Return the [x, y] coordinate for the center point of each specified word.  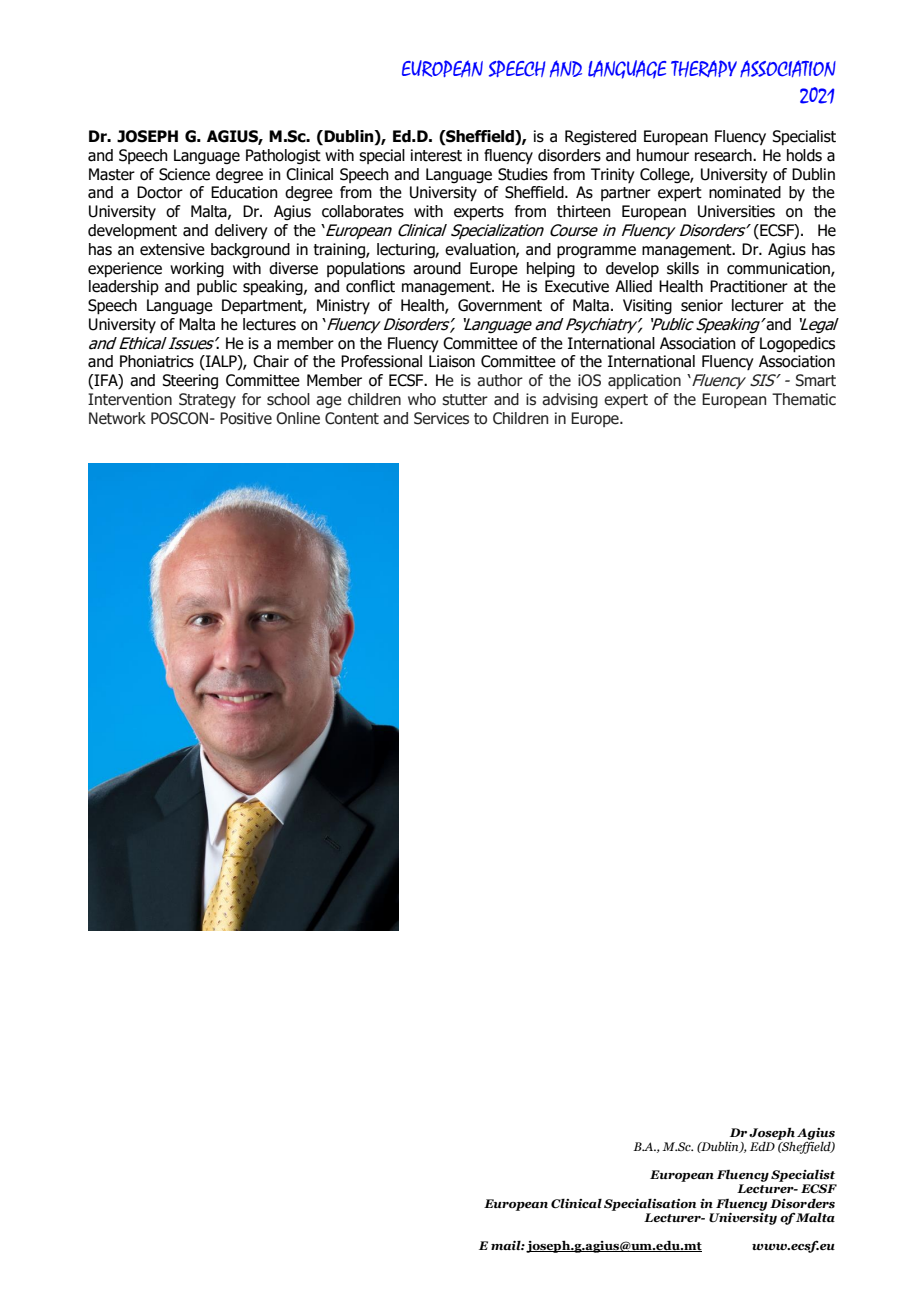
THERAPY [704, 68]
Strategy [207, 400]
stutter [465, 400]
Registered [600, 137]
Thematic [804, 399]
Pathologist [283, 156]
